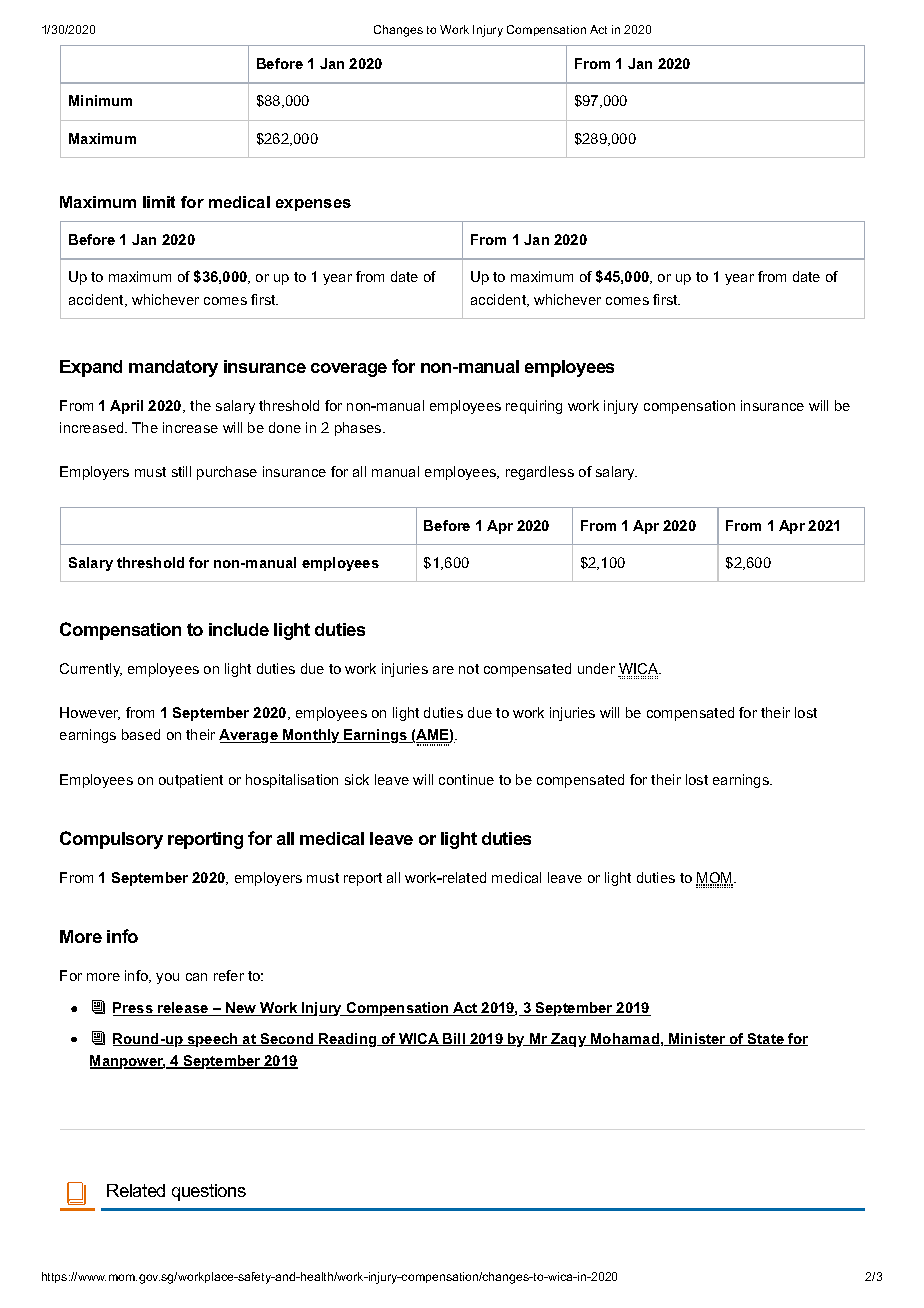 The width and height of the screenshot is (924, 1308). What do you see at coordinates (443, 670) in the screenshot?
I see `are` at bounding box center [443, 670].
